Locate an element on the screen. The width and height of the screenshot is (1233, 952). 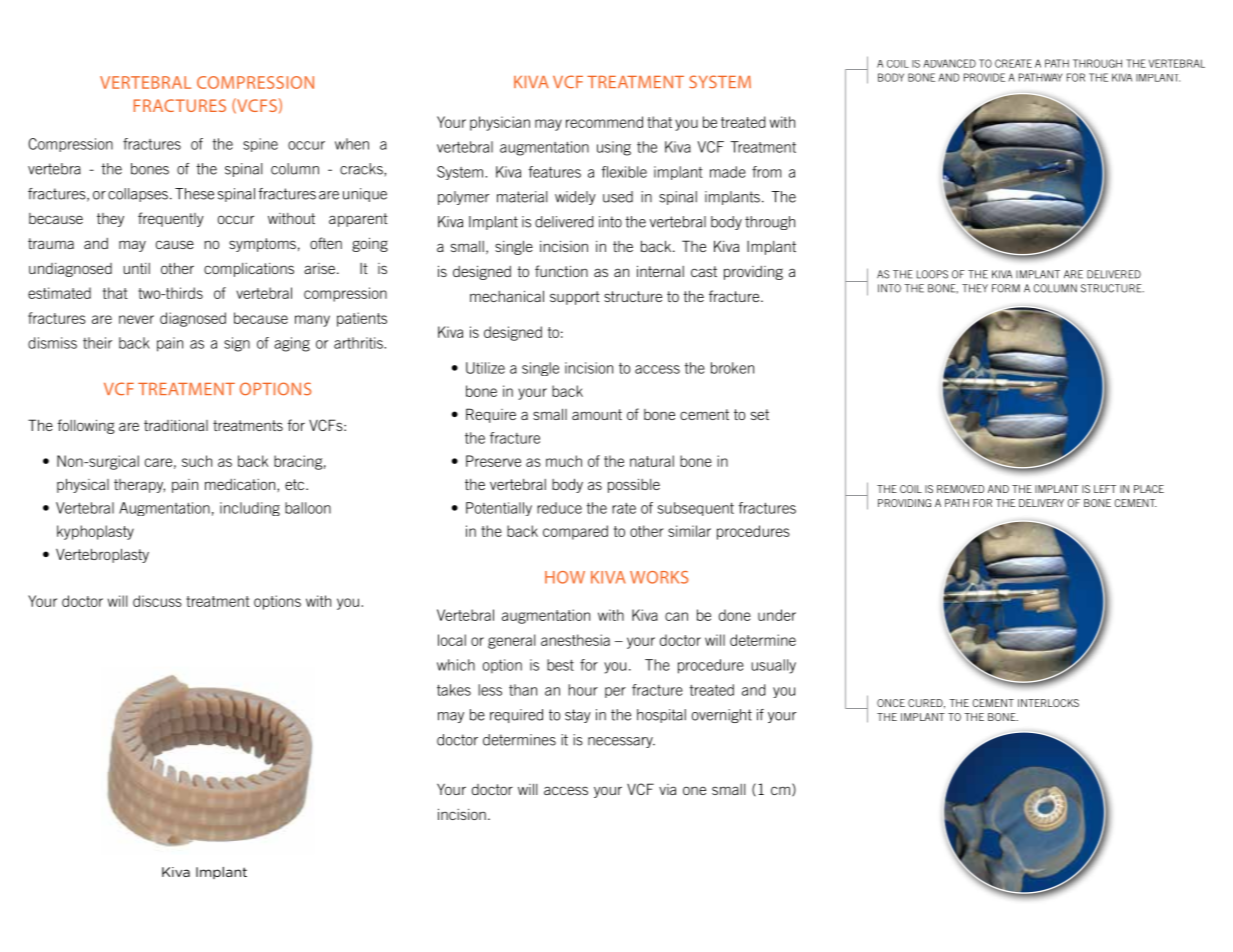
PROVIDE is located at coordinates (984, 77).
